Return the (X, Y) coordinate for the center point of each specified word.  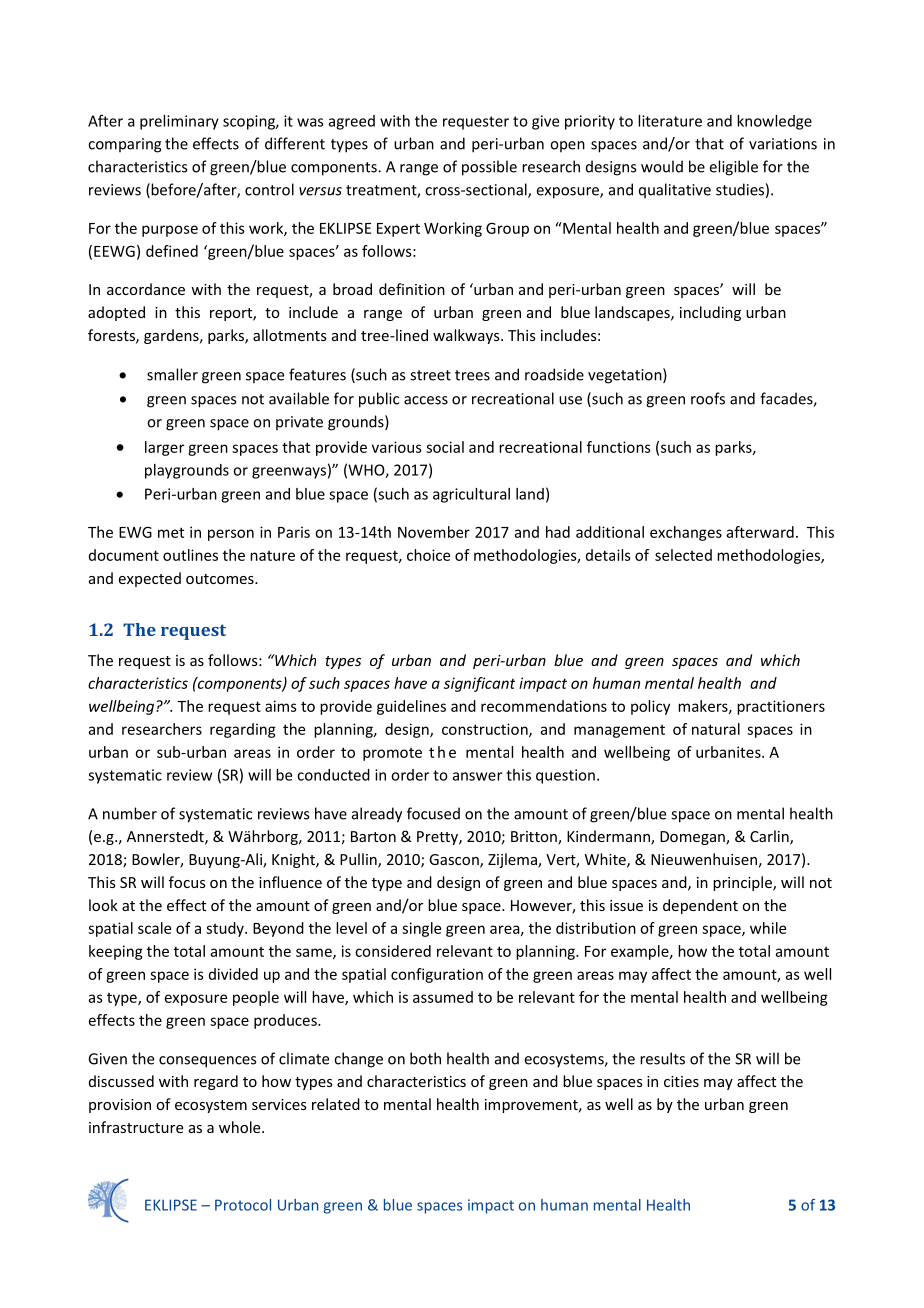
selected (683, 555)
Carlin (770, 837)
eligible (734, 168)
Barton (373, 836)
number (130, 813)
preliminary (179, 122)
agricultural (471, 495)
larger (164, 448)
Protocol (243, 1205)
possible (489, 168)
